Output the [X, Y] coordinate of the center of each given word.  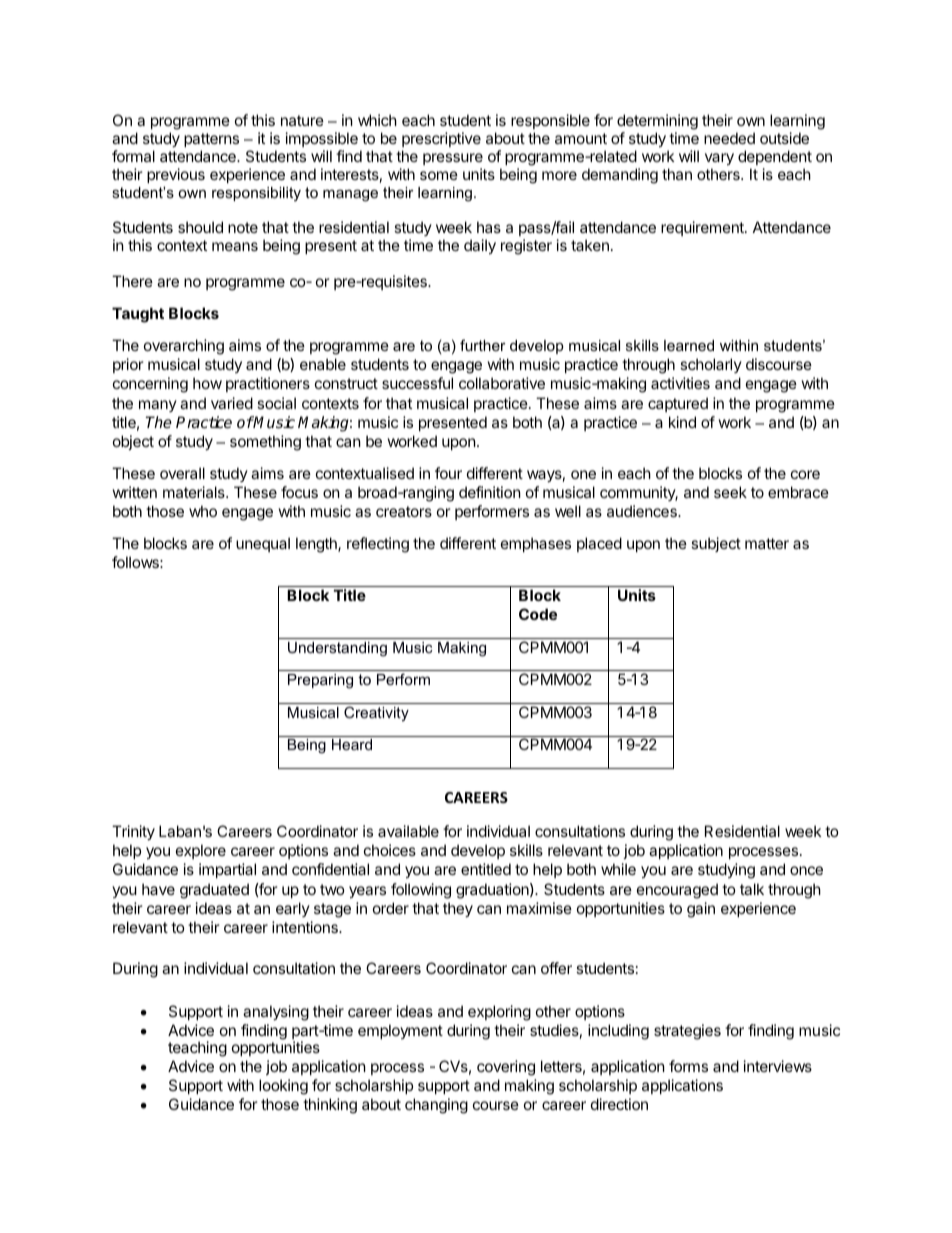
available [408, 831]
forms [688, 1066]
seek [730, 492]
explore [201, 851]
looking [283, 1087]
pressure [453, 159]
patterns [211, 140]
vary [719, 159]
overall [182, 473]
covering [506, 1068]
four [448, 473]
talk [752, 889]
